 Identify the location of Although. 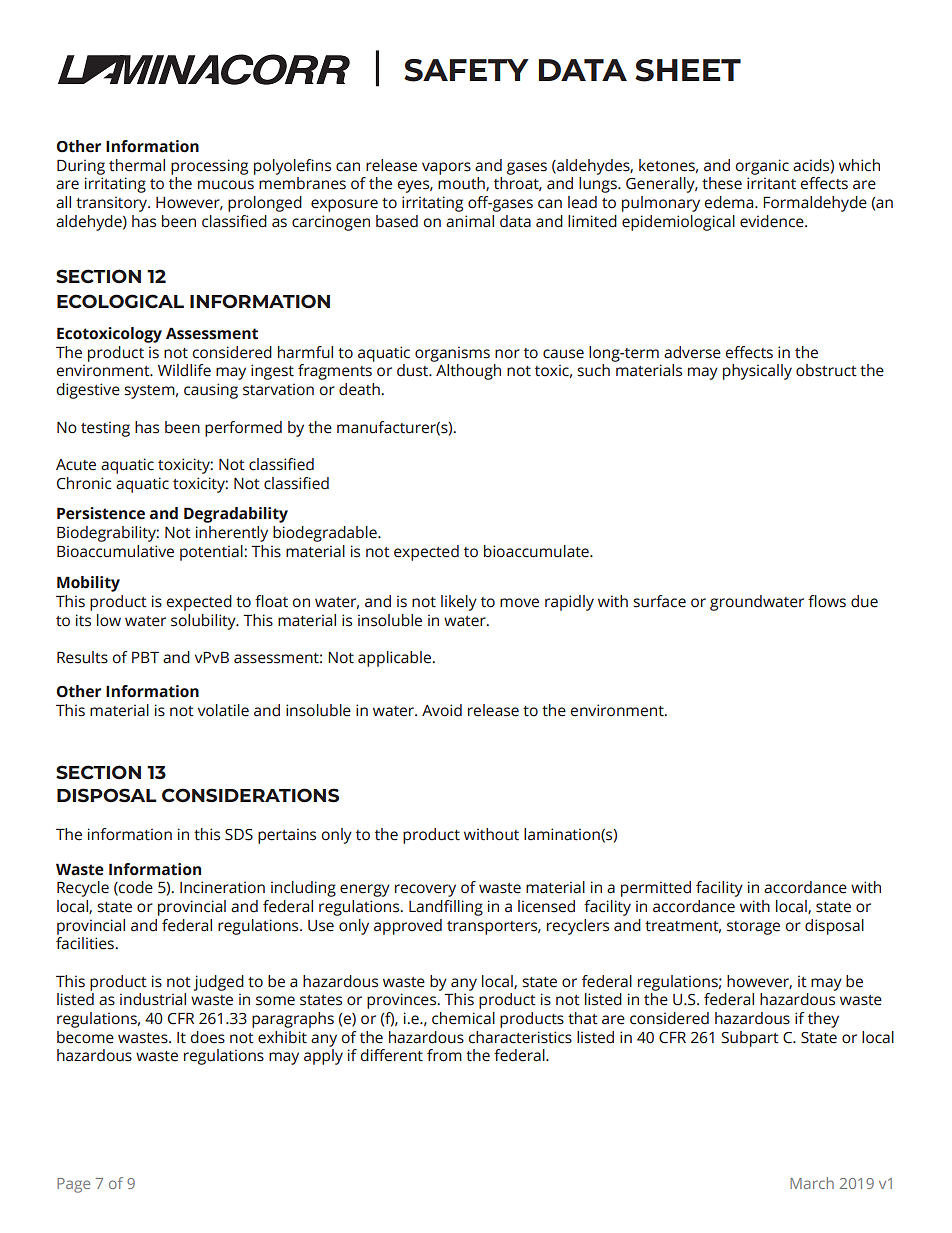
(468, 372).
